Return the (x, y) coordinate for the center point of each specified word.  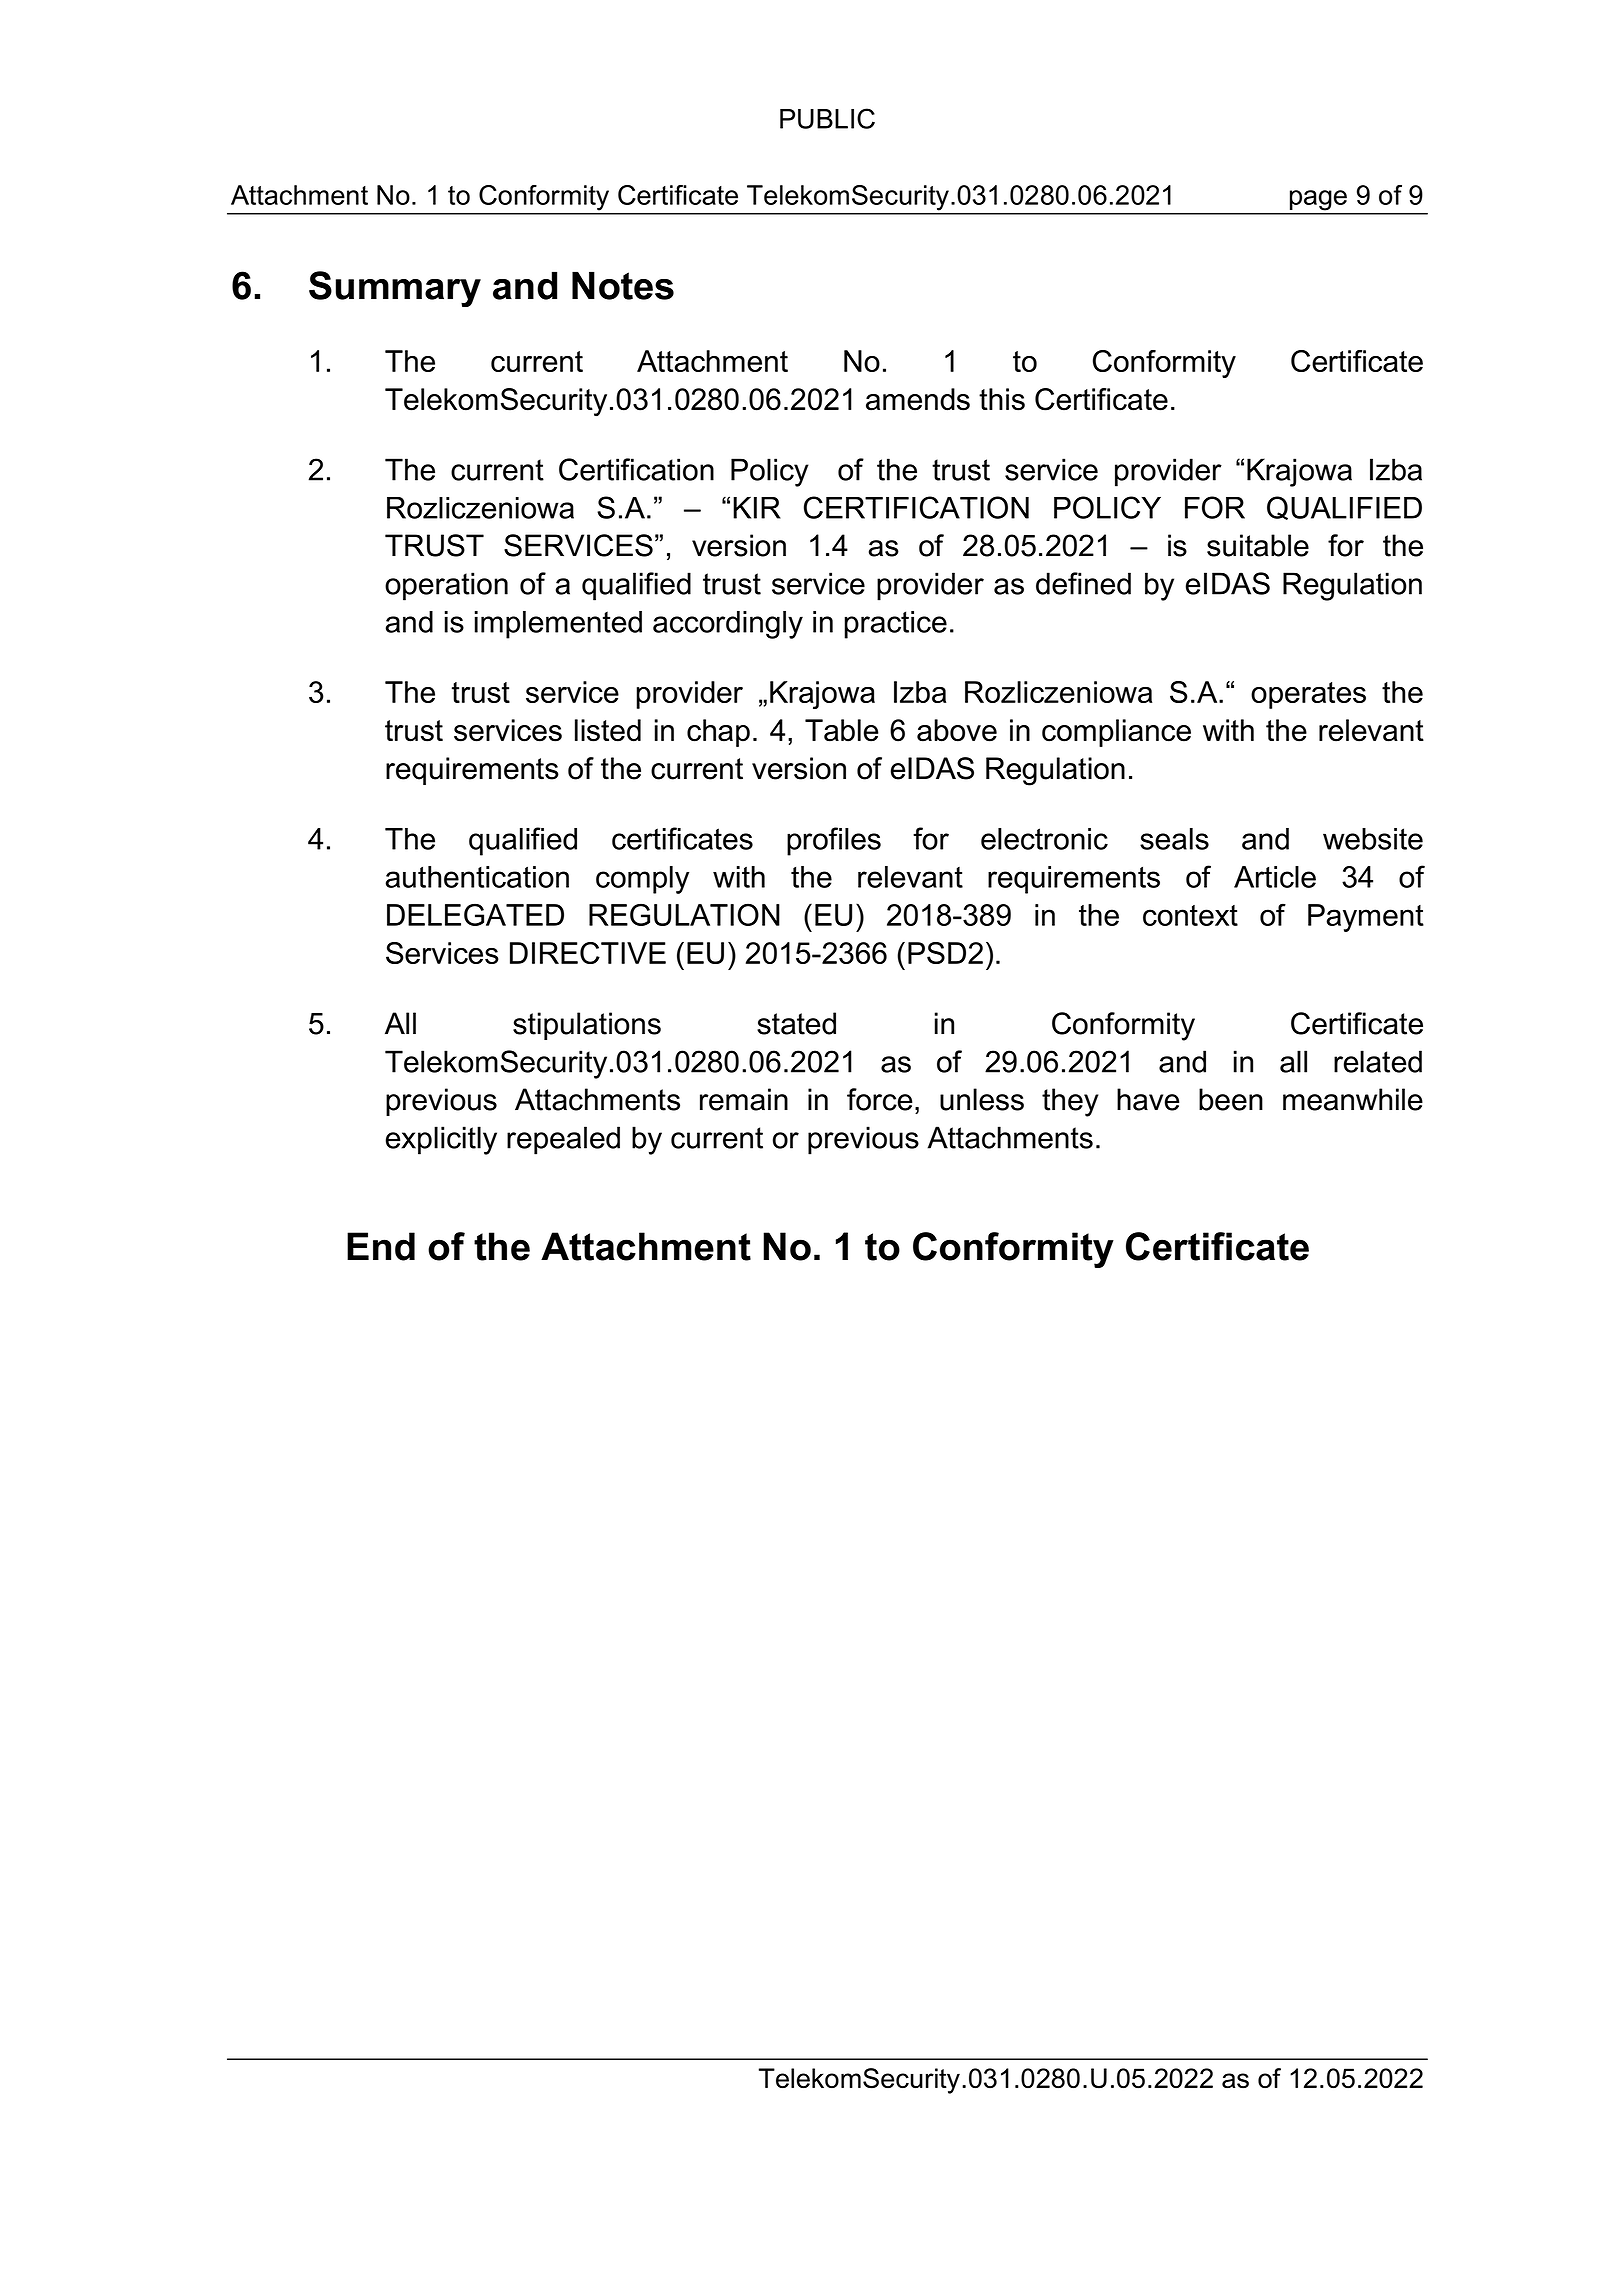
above (957, 730)
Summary (395, 289)
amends (918, 399)
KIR (757, 508)
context (1190, 915)
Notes (623, 285)
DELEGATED (475, 914)
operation (446, 586)
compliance (1116, 733)
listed (608, 730)
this (1002, 399)
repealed (563, 1140)
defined (1083, 583)
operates (1308, 695)
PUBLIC (827, 118)
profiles (834, 841)
